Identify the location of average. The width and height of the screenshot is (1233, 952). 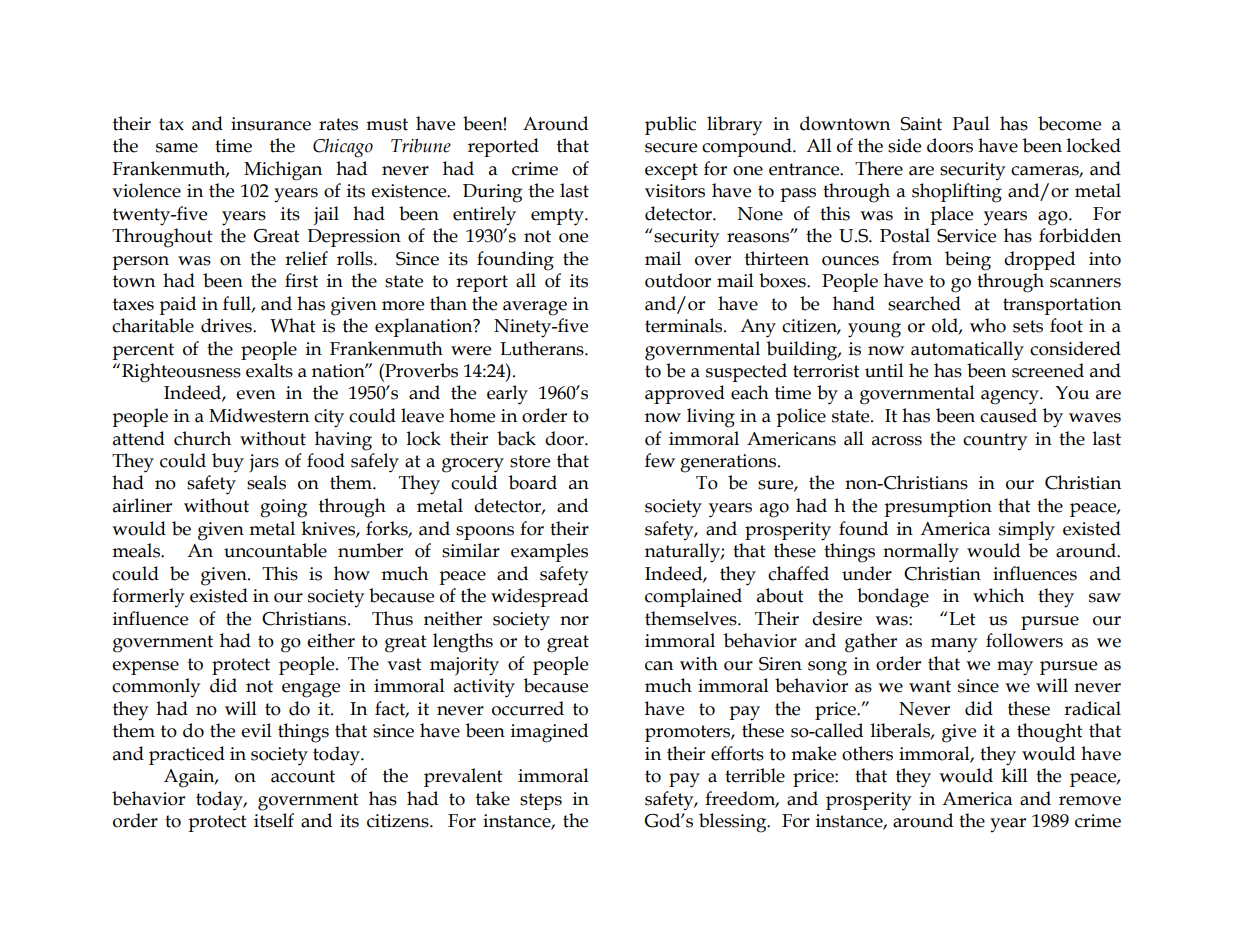
(535, 308).
